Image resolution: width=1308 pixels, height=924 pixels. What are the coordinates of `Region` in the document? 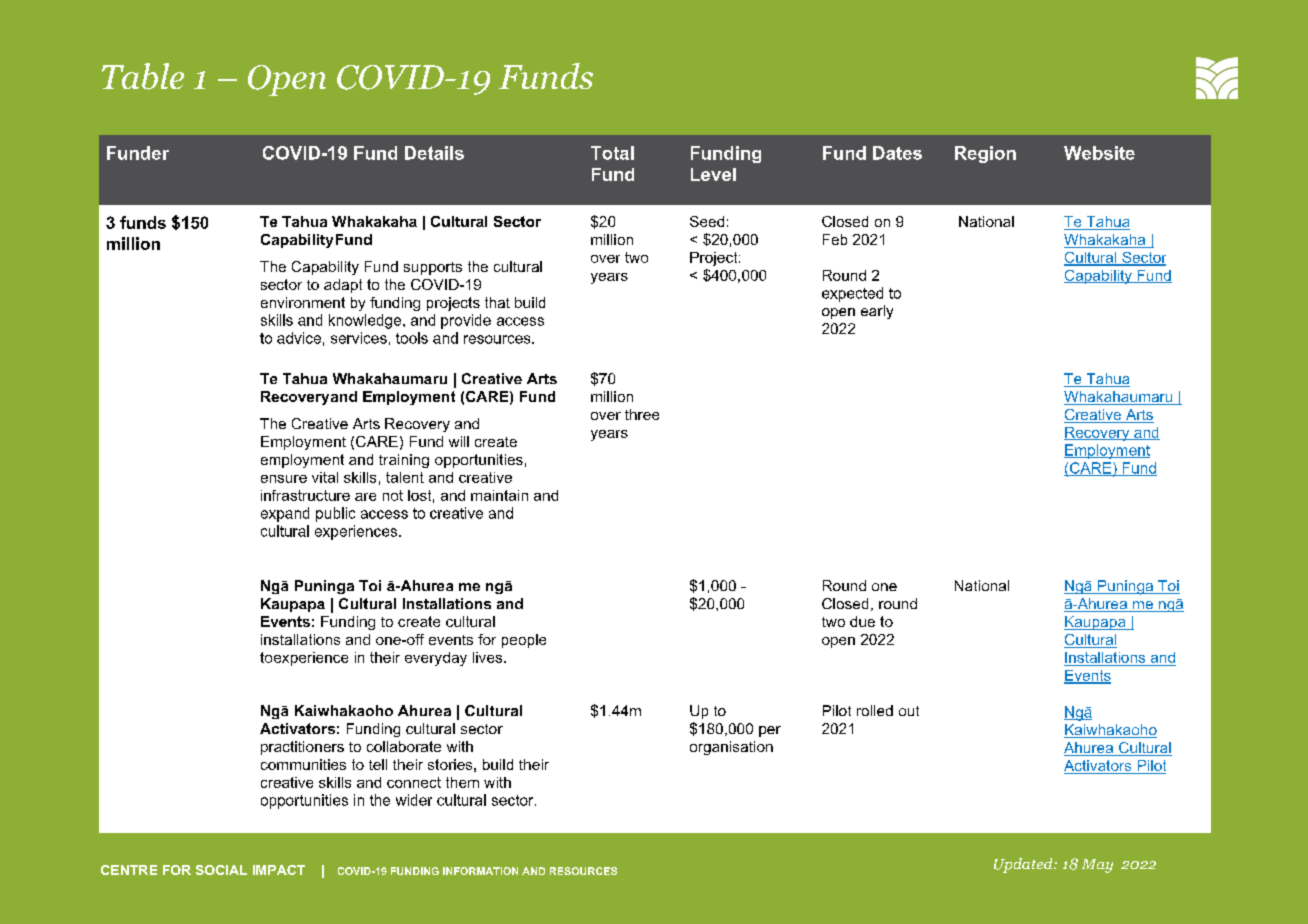 It's located at (985, 154).
